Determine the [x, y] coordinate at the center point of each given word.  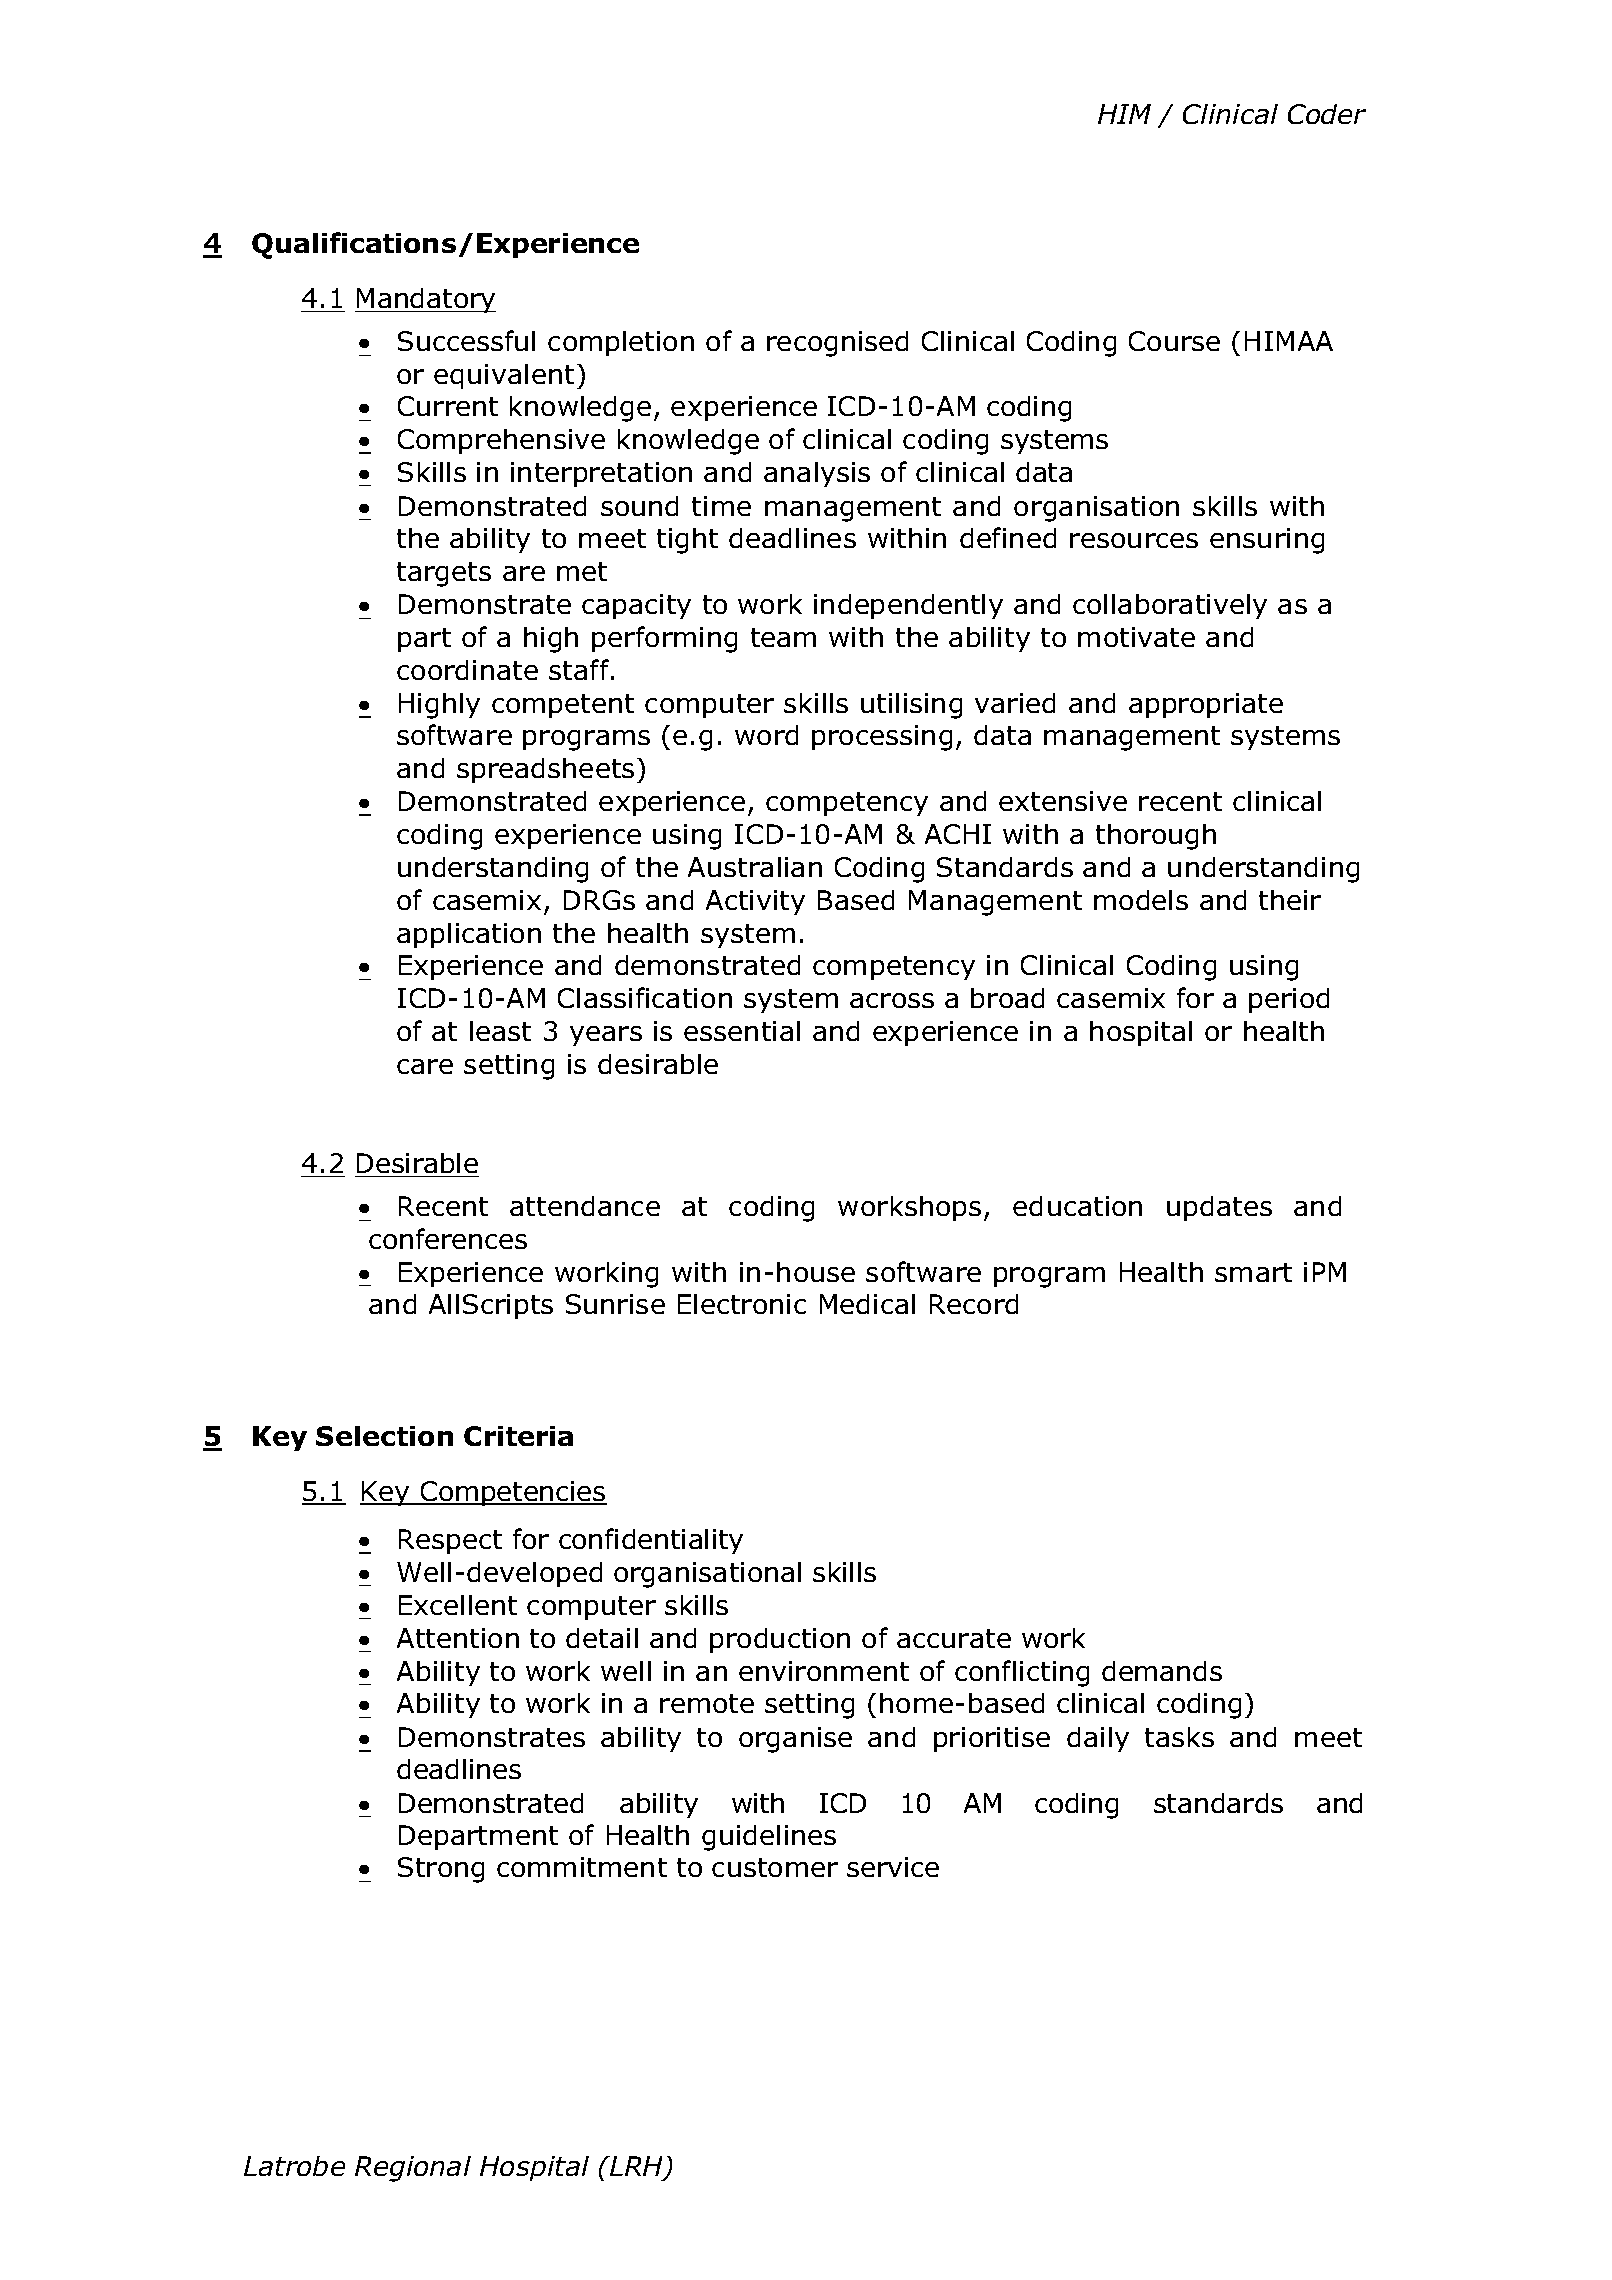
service [893, 1867]
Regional [413, 2169]
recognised [837, 344]
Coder [1327, 114]
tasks [1179, 1737]
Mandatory [425, 300]
